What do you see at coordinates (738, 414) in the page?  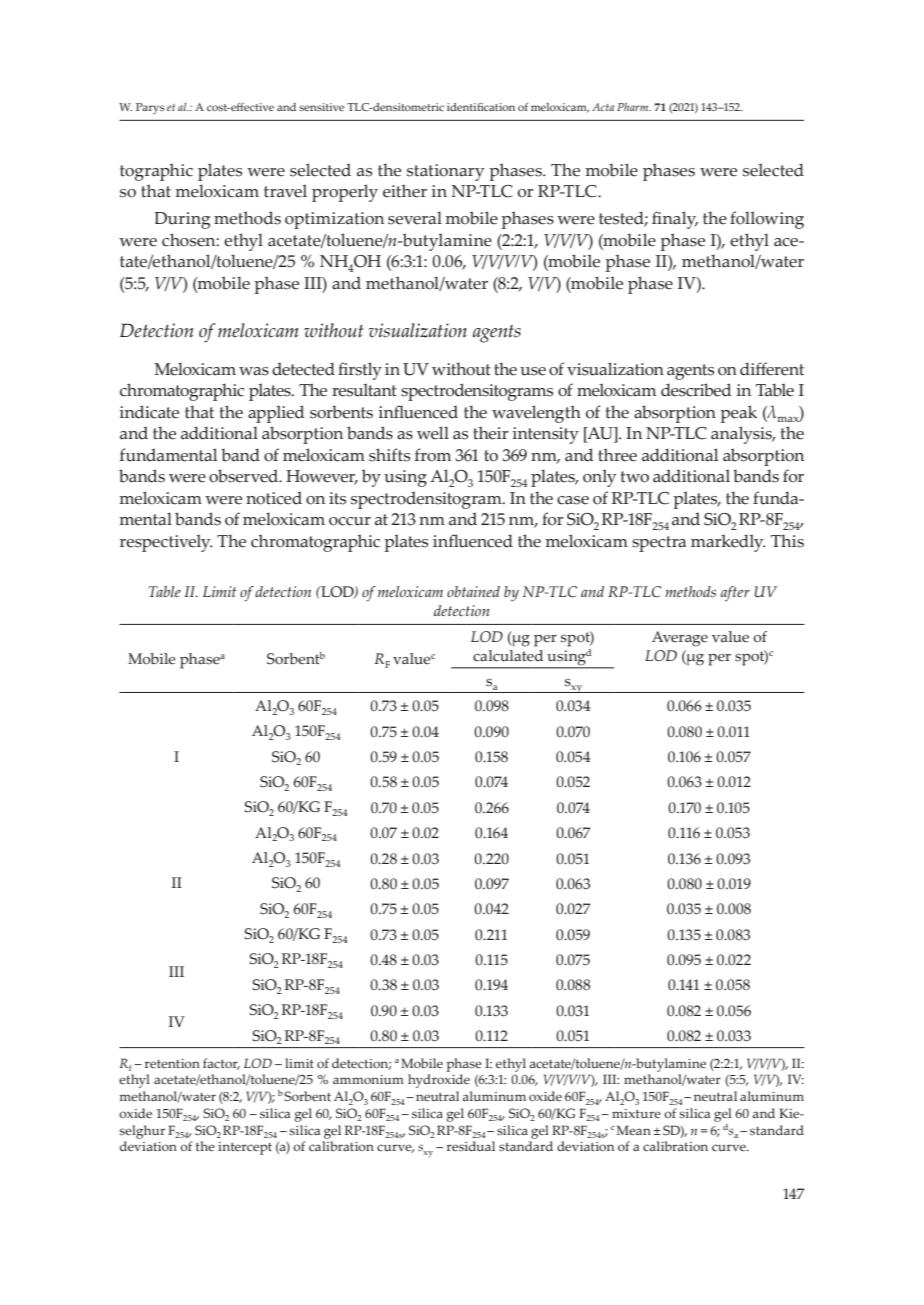 I see `peak` at bounding box center [738, 414].
